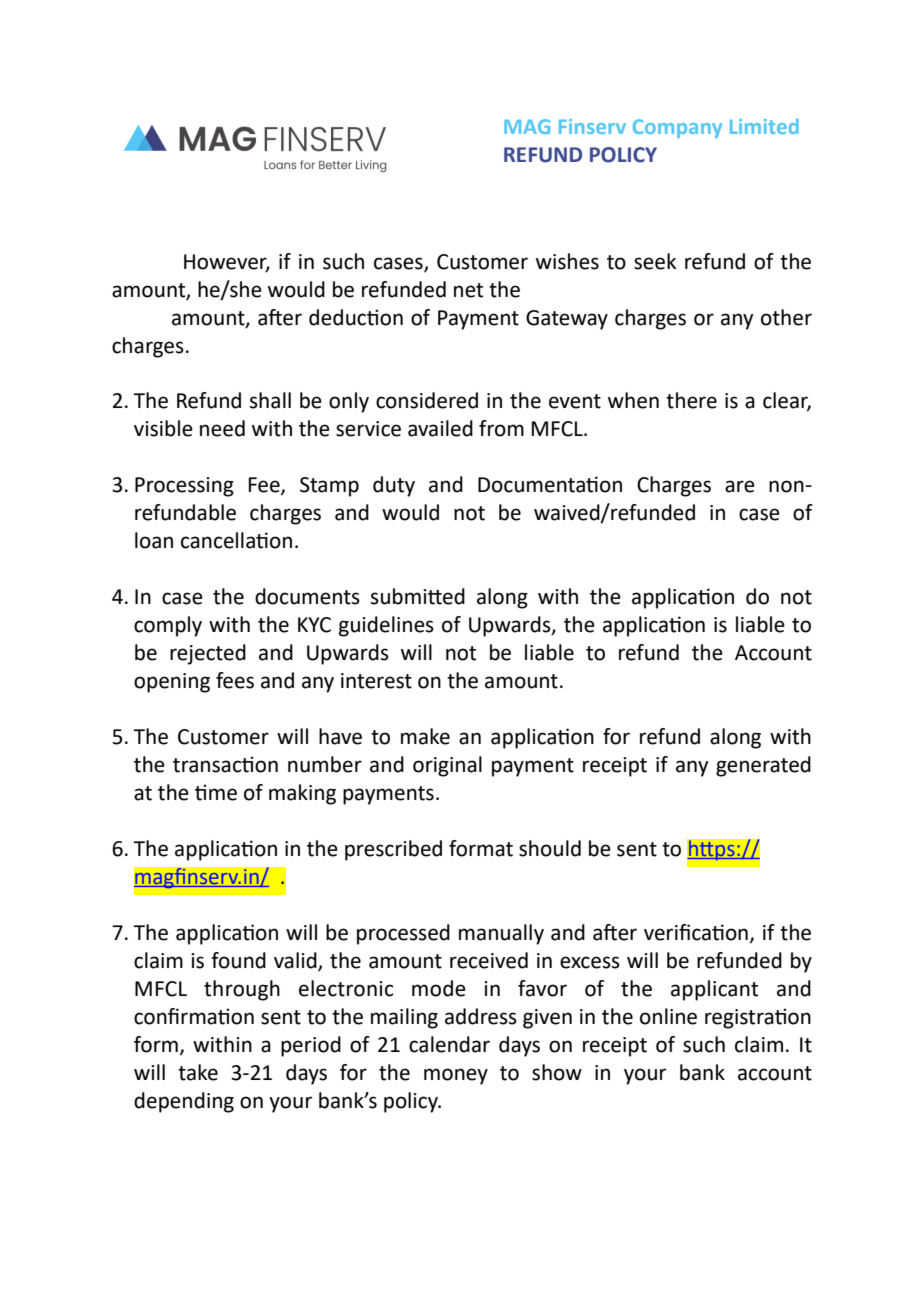 This screenshot has height=1308, width=924. What do you see at coordinates (440, 428) in the screenshot?
I see `availed` at bounding box center [440, 428].
